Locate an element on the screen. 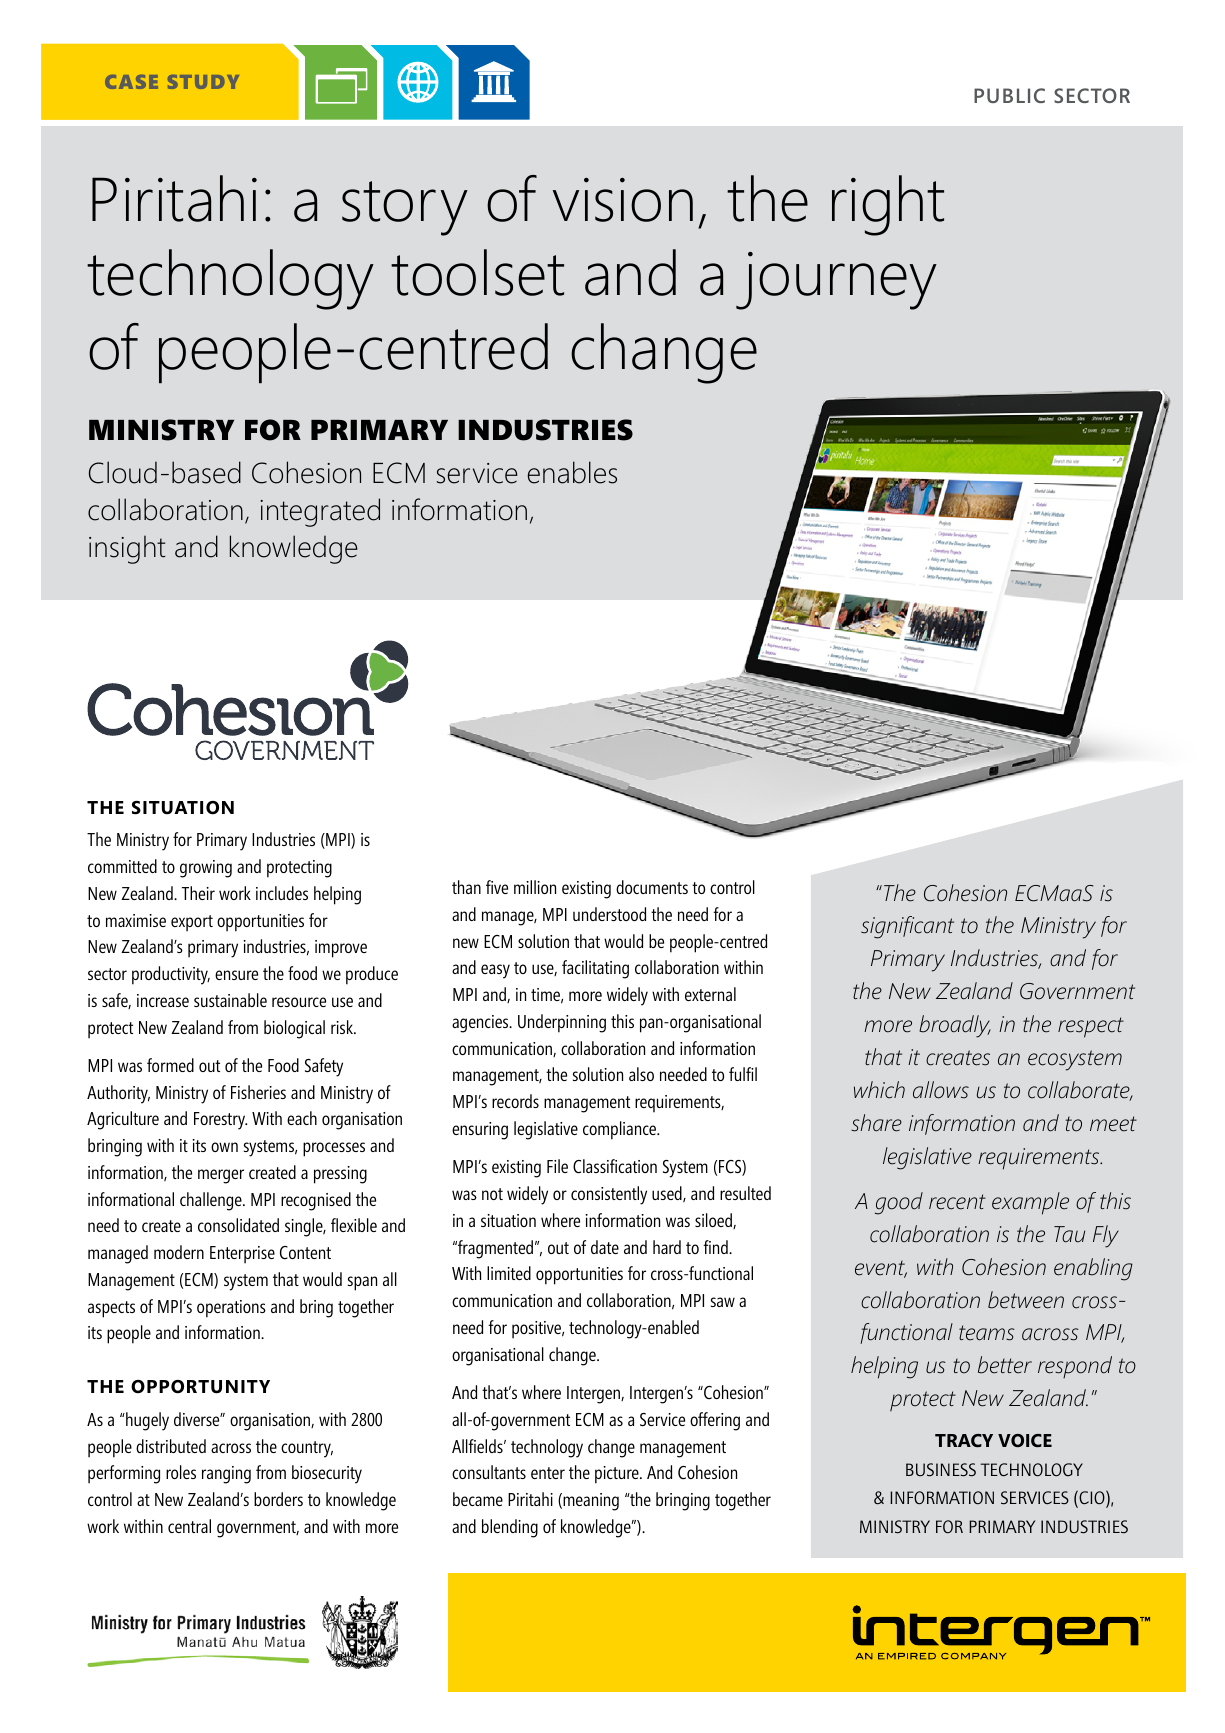 This screenshot has width=1225, height=1733. own is located at coordinates (224, 1147).
